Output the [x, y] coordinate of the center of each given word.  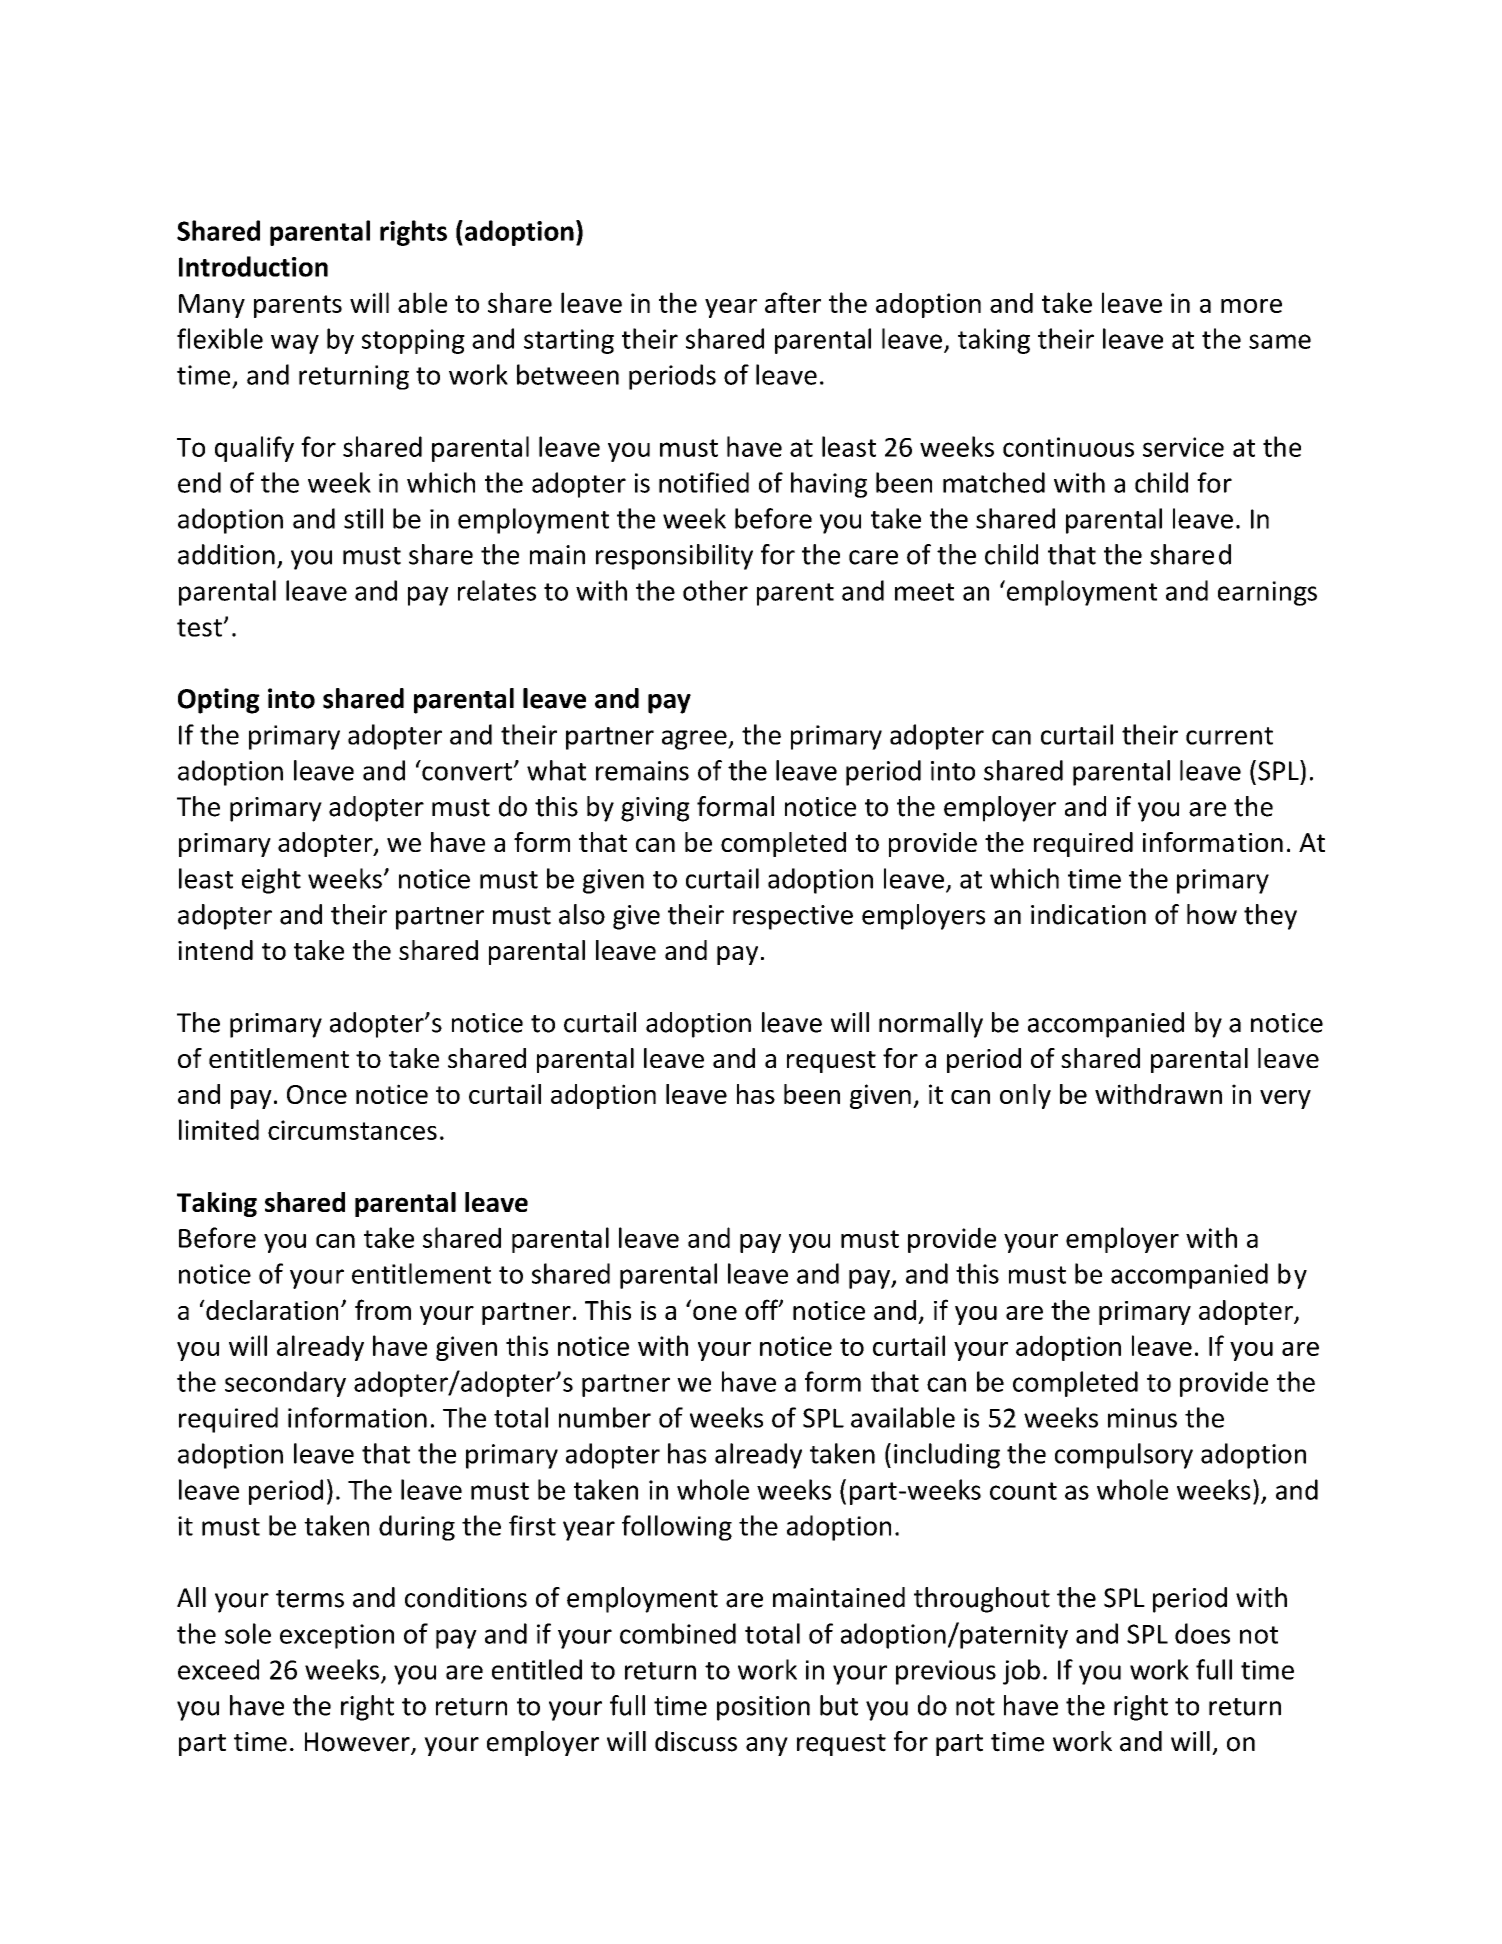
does [1202, 1633]
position [763, 1708]
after [793, 302]
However [358, 1743]
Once [317, 1094]
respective [793, 917]
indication [1088, 914]
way [295, 344]
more [1251, 306]
